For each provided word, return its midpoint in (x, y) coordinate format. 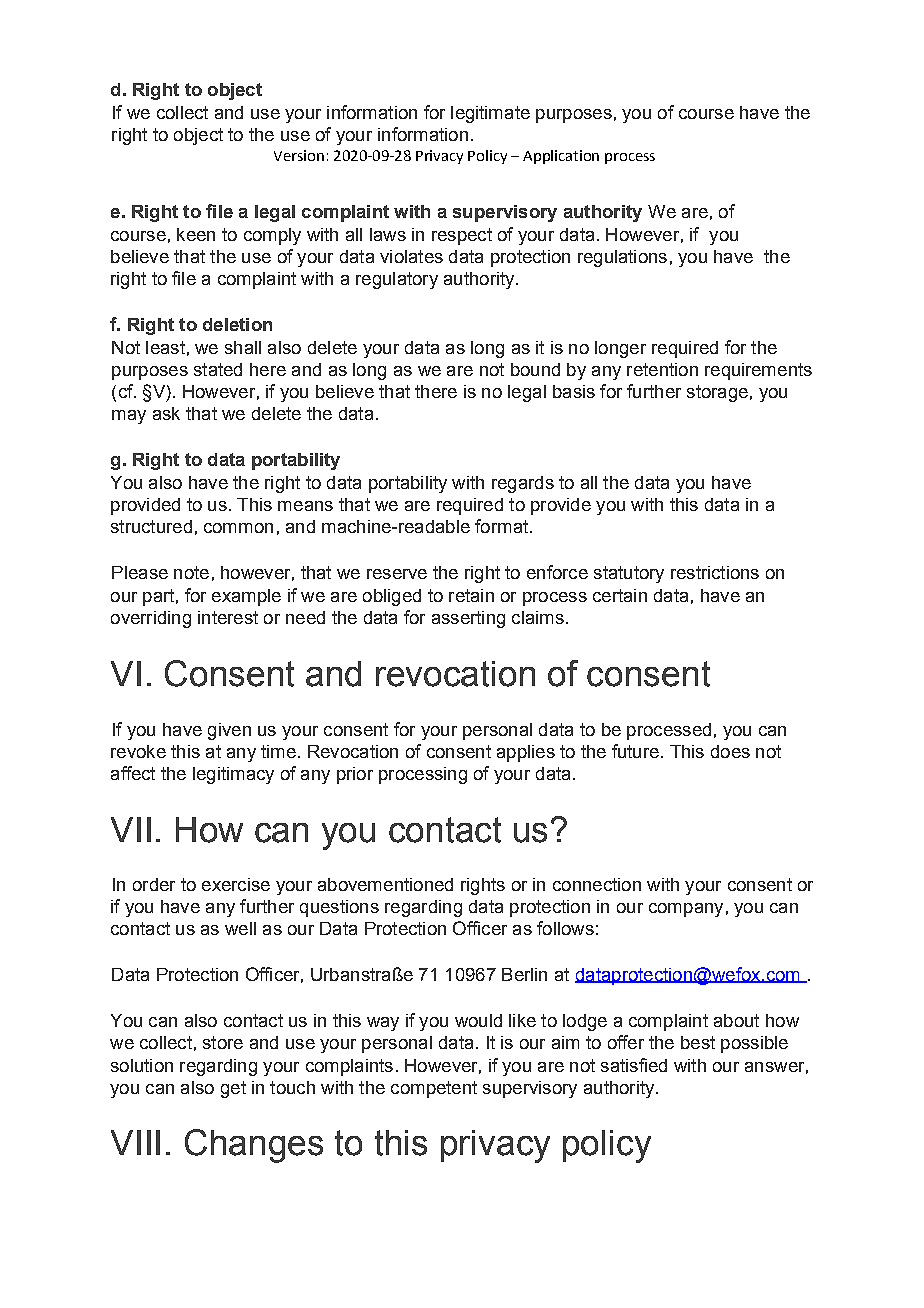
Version (299, 155)
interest (228, 617)
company (686, 910)
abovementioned (385, 884)
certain (620, 595)
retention (662, 369)
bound (535, 369)
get (233, 1089)
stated (218, 369)
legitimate (490, 114)
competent (434, 1089)
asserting (468, 619)
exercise (236, 884)
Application (561, 157)
